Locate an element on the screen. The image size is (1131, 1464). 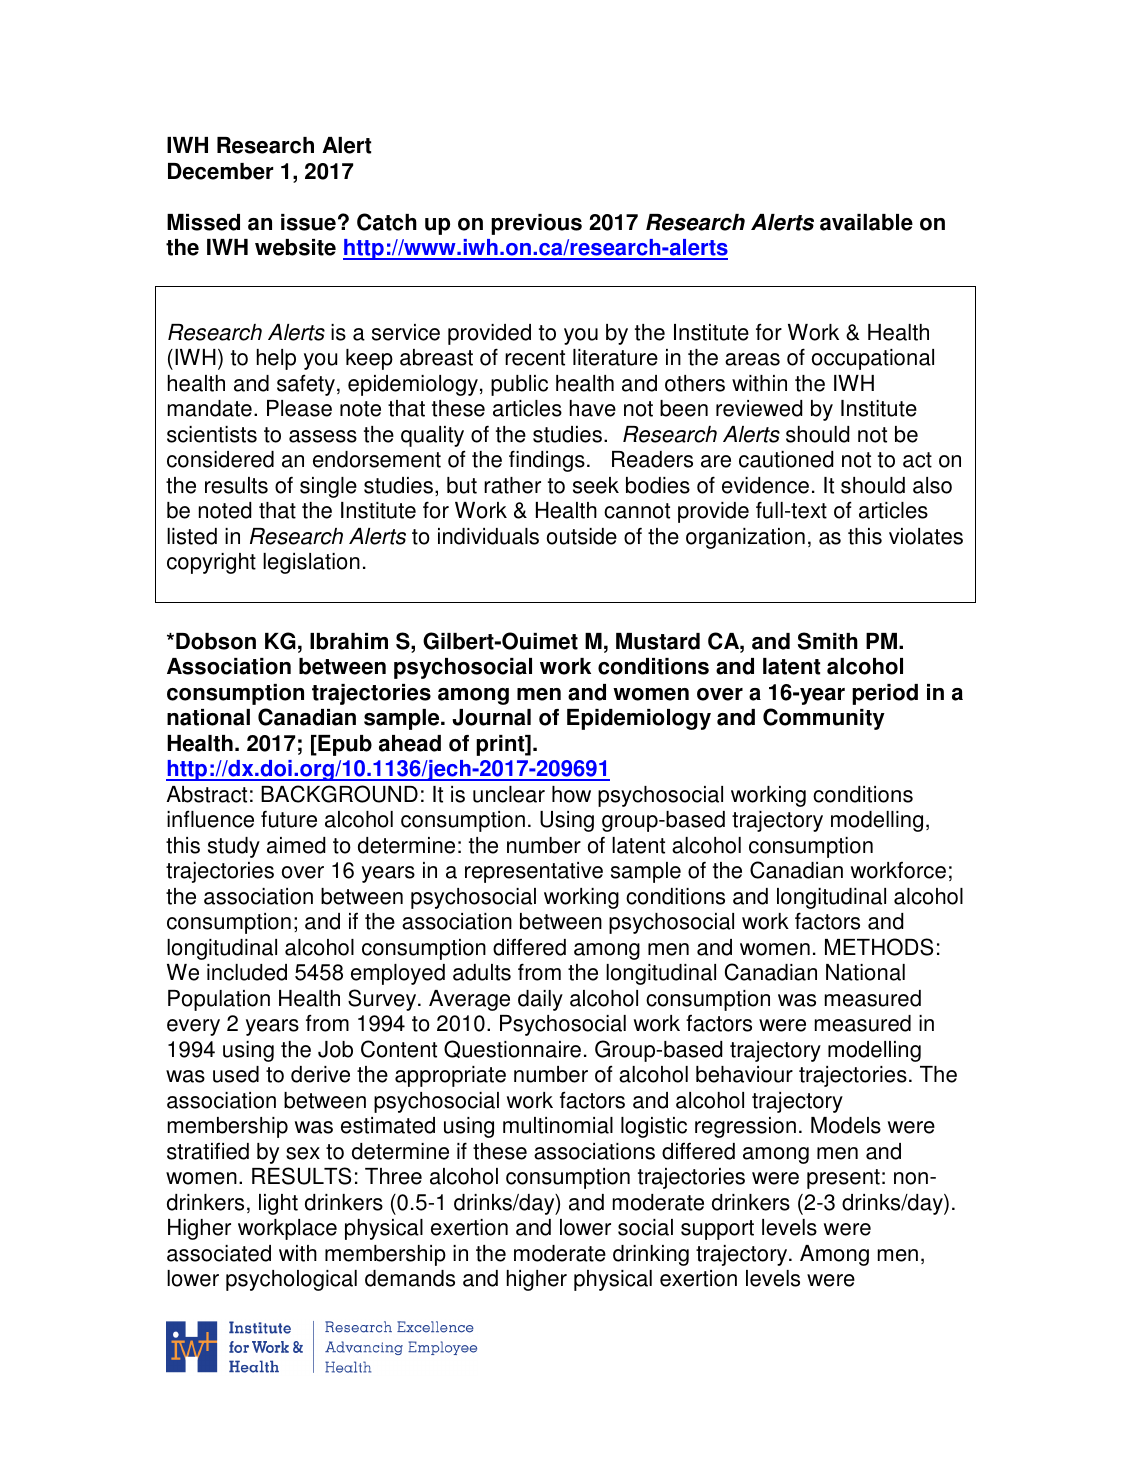
previous is located at coordinates (536, 224).
